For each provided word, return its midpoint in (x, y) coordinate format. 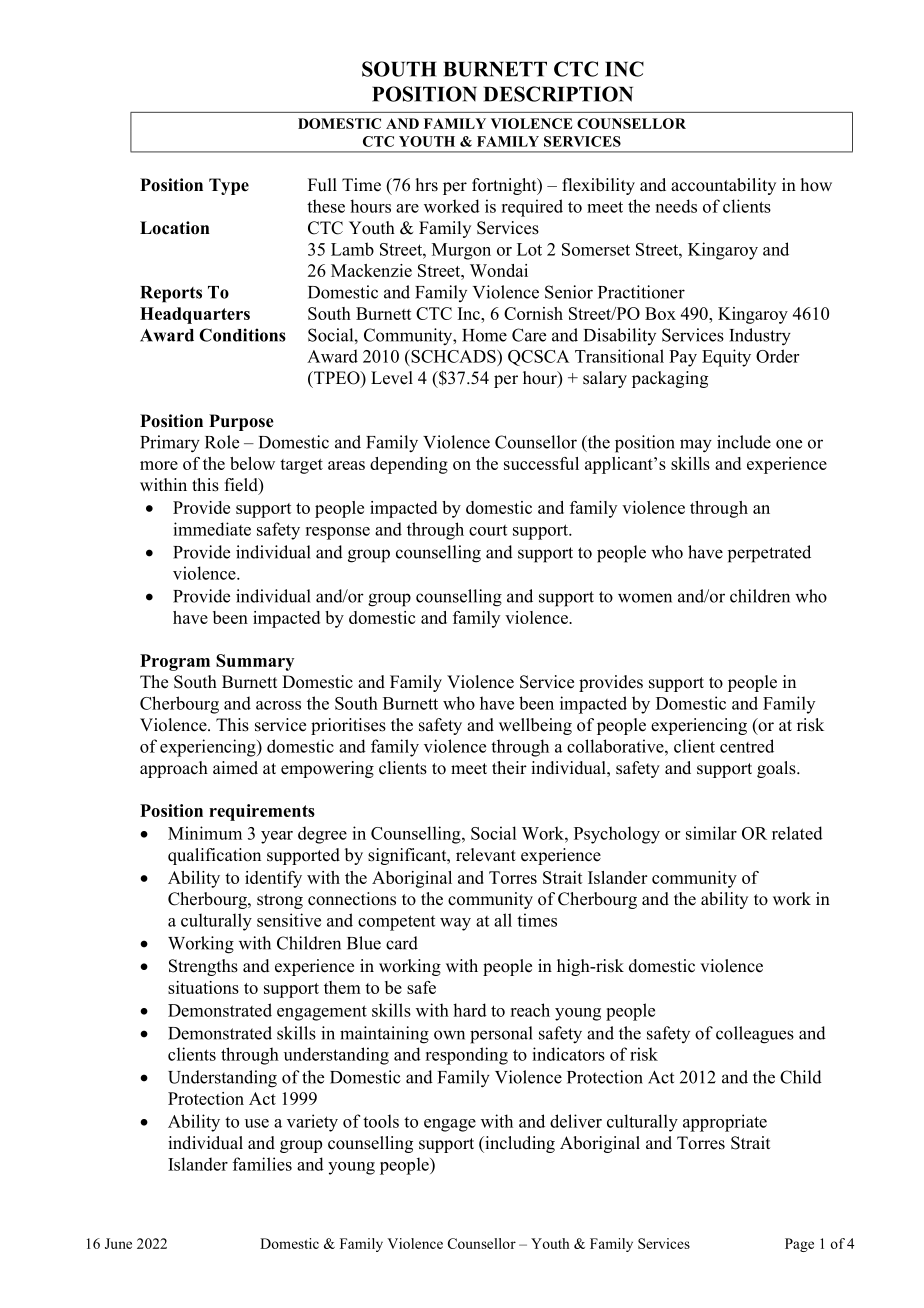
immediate (212, 529)
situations (203, 987)
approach (174, 769)
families (262, 1164)
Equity (726, 358)
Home (484, 335)
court (488, 530)
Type (229, 186)
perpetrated (769, 554)
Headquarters (195, 315)
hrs (427, 185)
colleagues (755, 1035)
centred (747, 746)
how (816, 185)
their (509, 768)
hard (470, 1010)
